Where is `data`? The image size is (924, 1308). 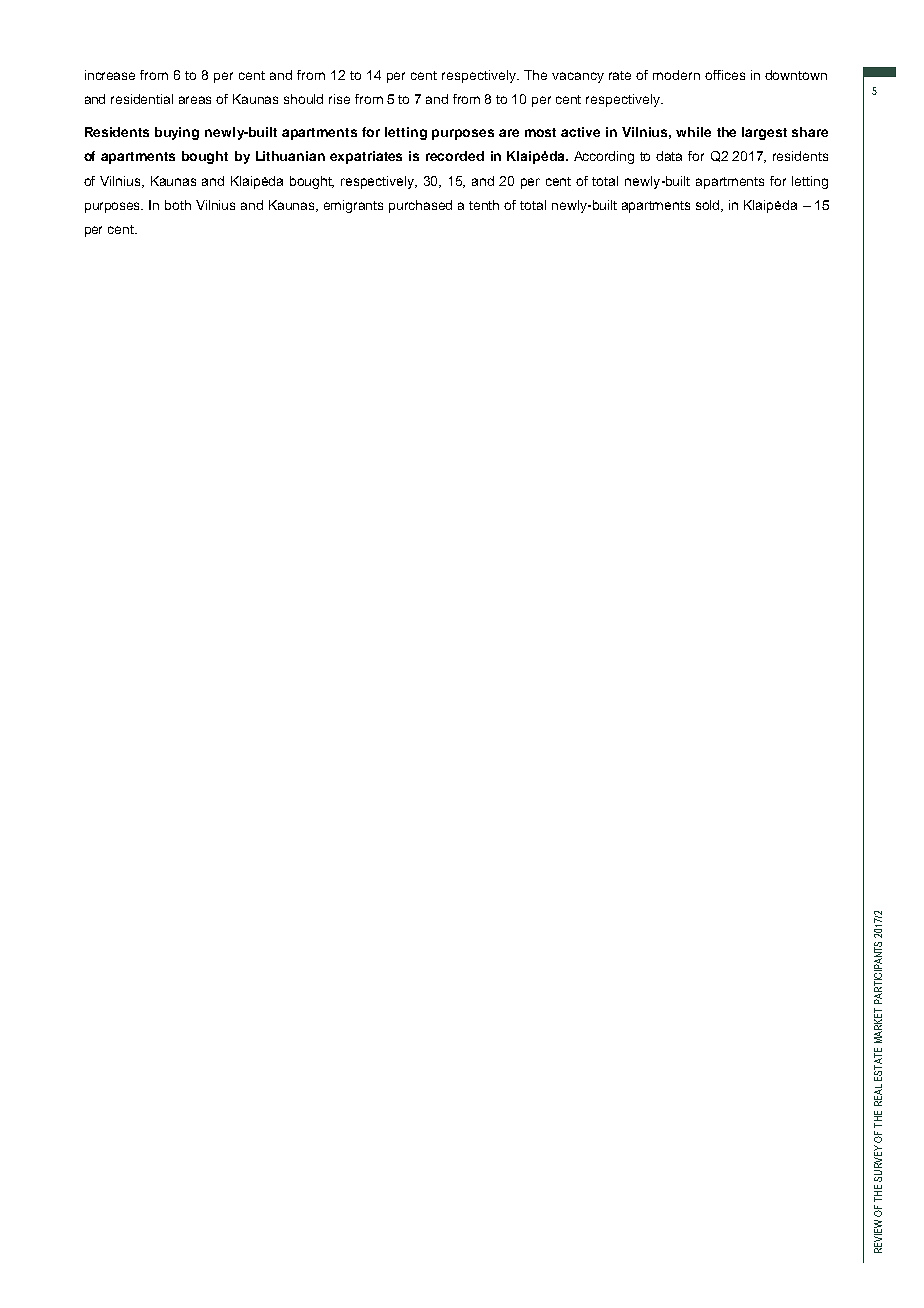 data is located at coordinates (669, 156).
